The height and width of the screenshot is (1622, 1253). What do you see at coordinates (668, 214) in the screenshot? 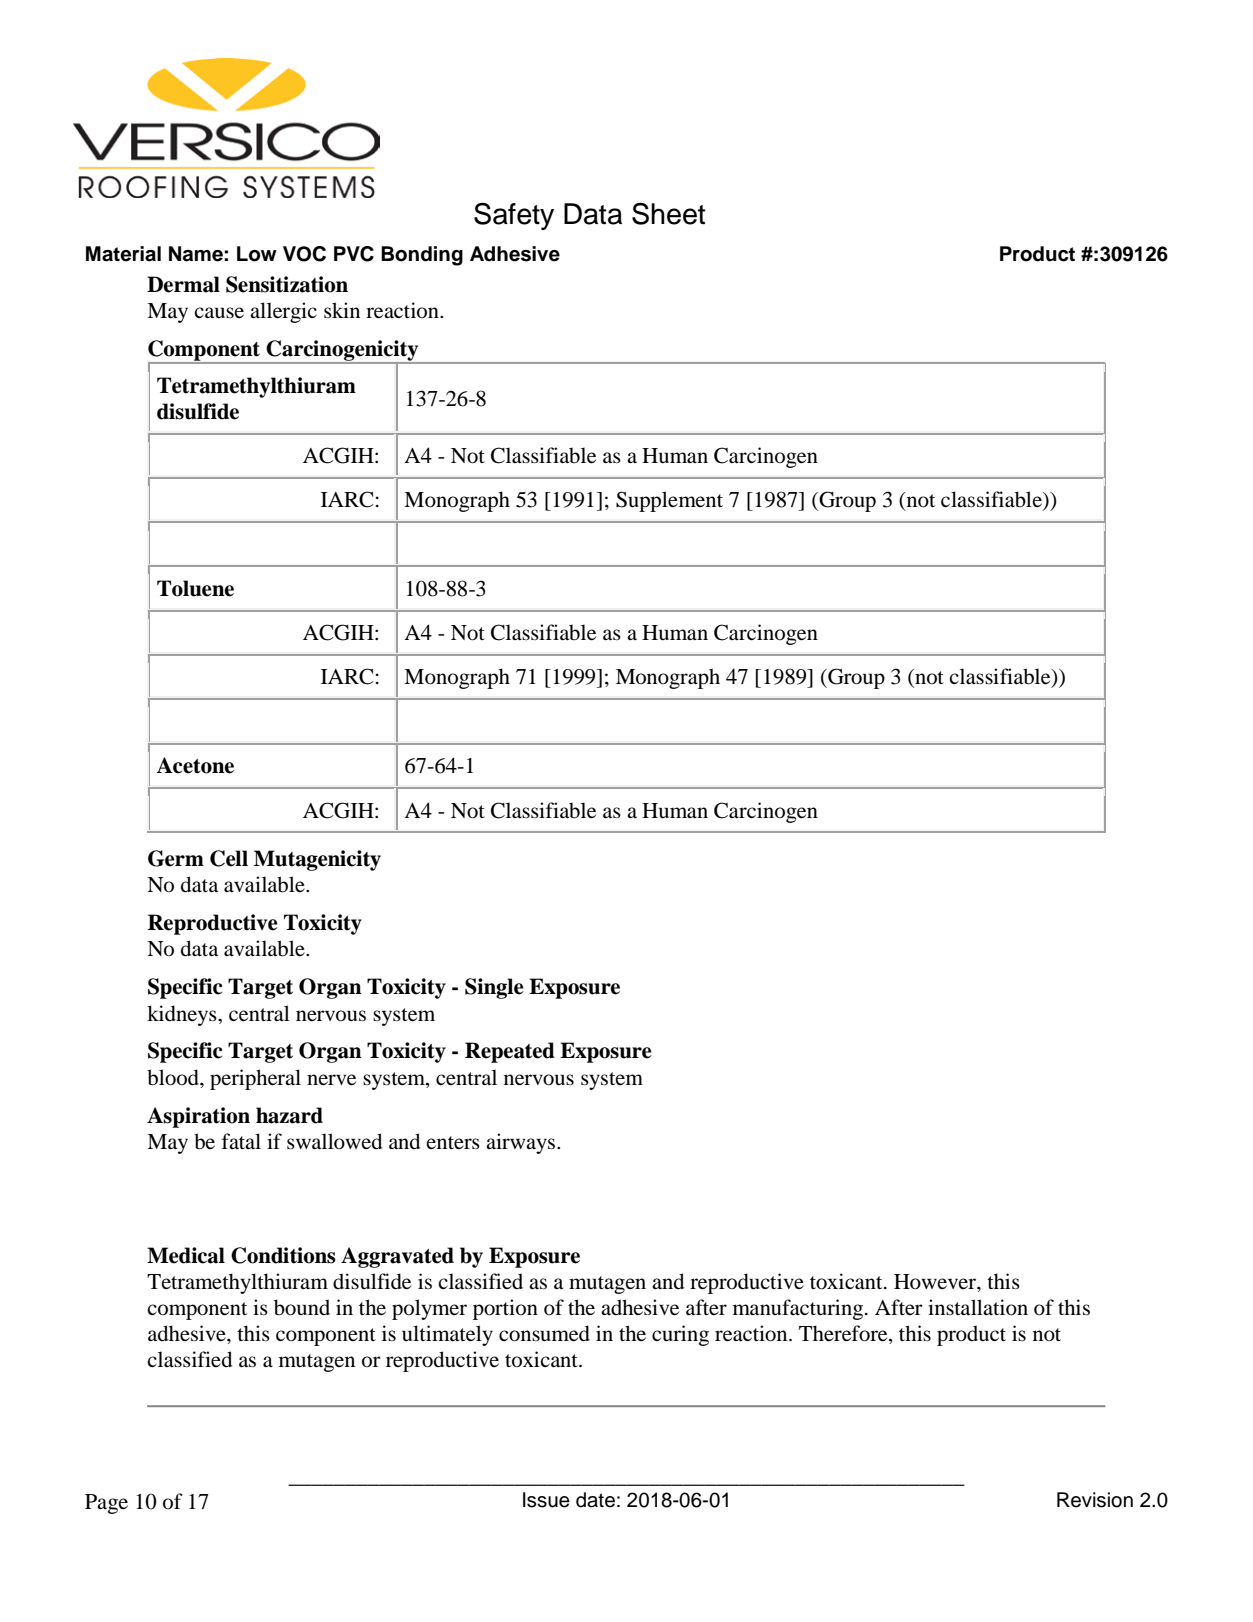
I see `Sheet` at bounding box center [668, 214].
